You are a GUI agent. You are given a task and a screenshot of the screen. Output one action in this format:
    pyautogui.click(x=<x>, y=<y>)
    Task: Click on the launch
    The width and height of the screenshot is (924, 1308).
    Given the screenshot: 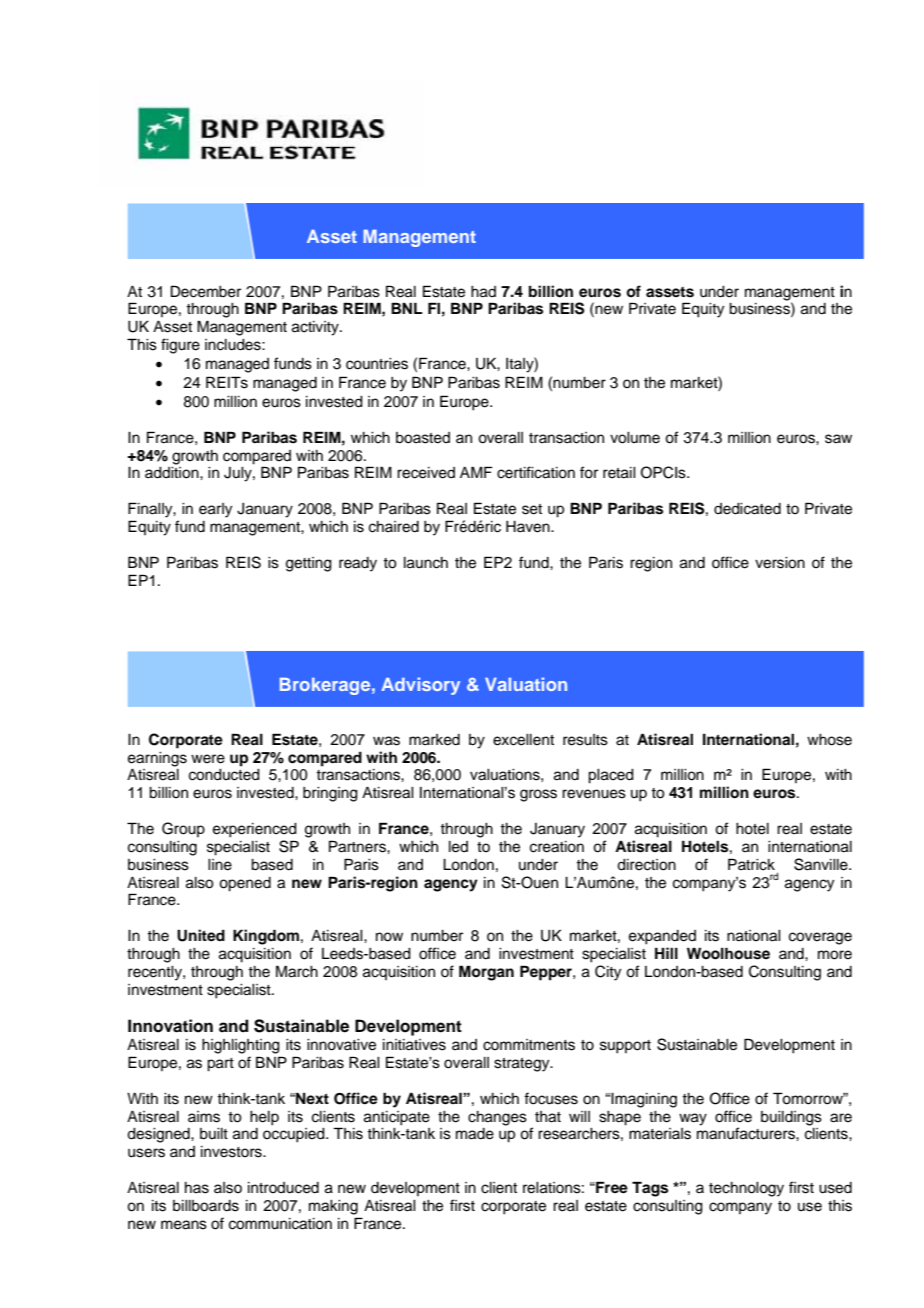 What is the action you would take?
    pyautogui.click(x=426, y=563)
